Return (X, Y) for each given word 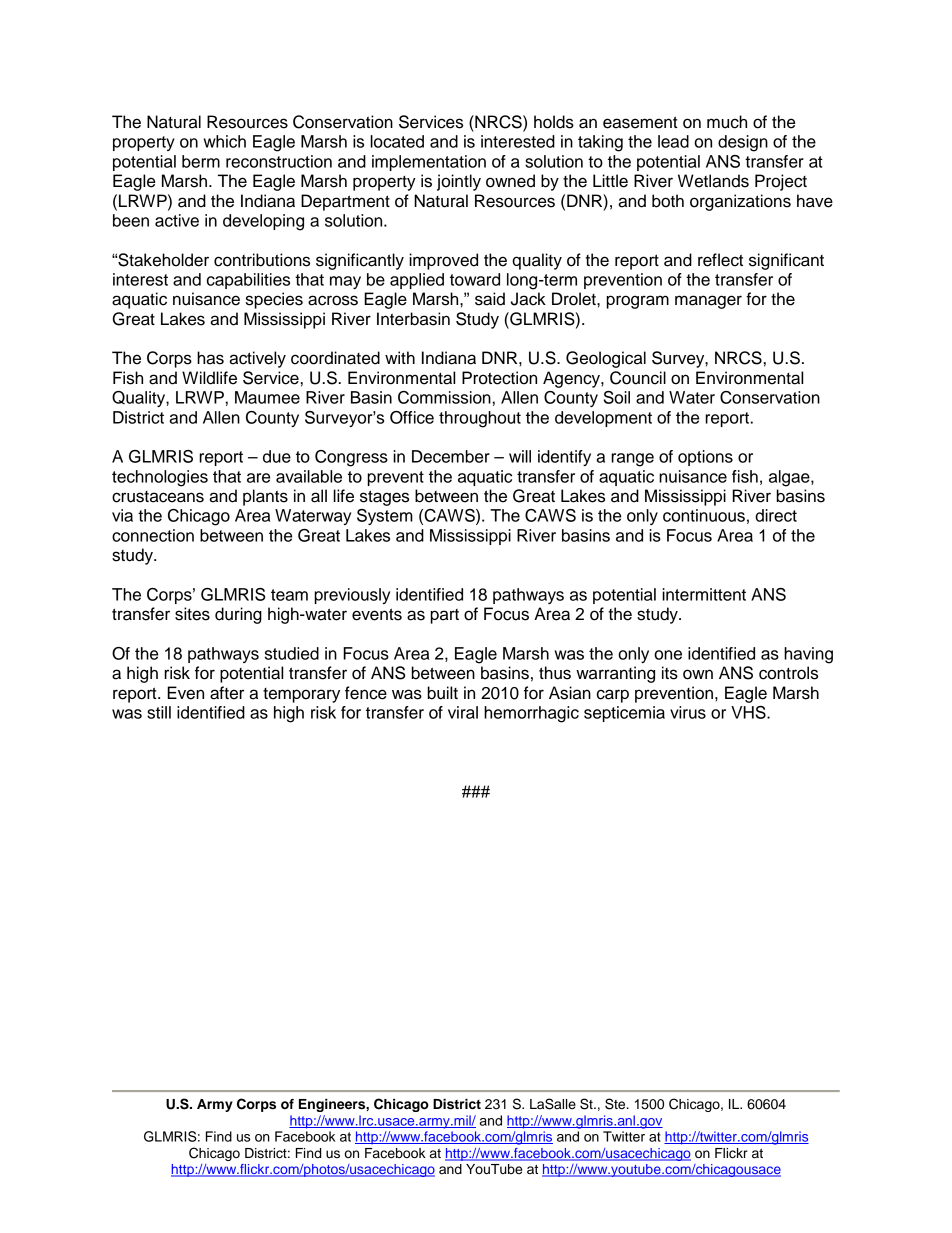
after (227, 693)
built (443, 693)
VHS (749, 712)
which (225, 141)
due (277, 456)
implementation (429, 163)
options (705, 458)
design (743, 143)
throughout (480, 419)
